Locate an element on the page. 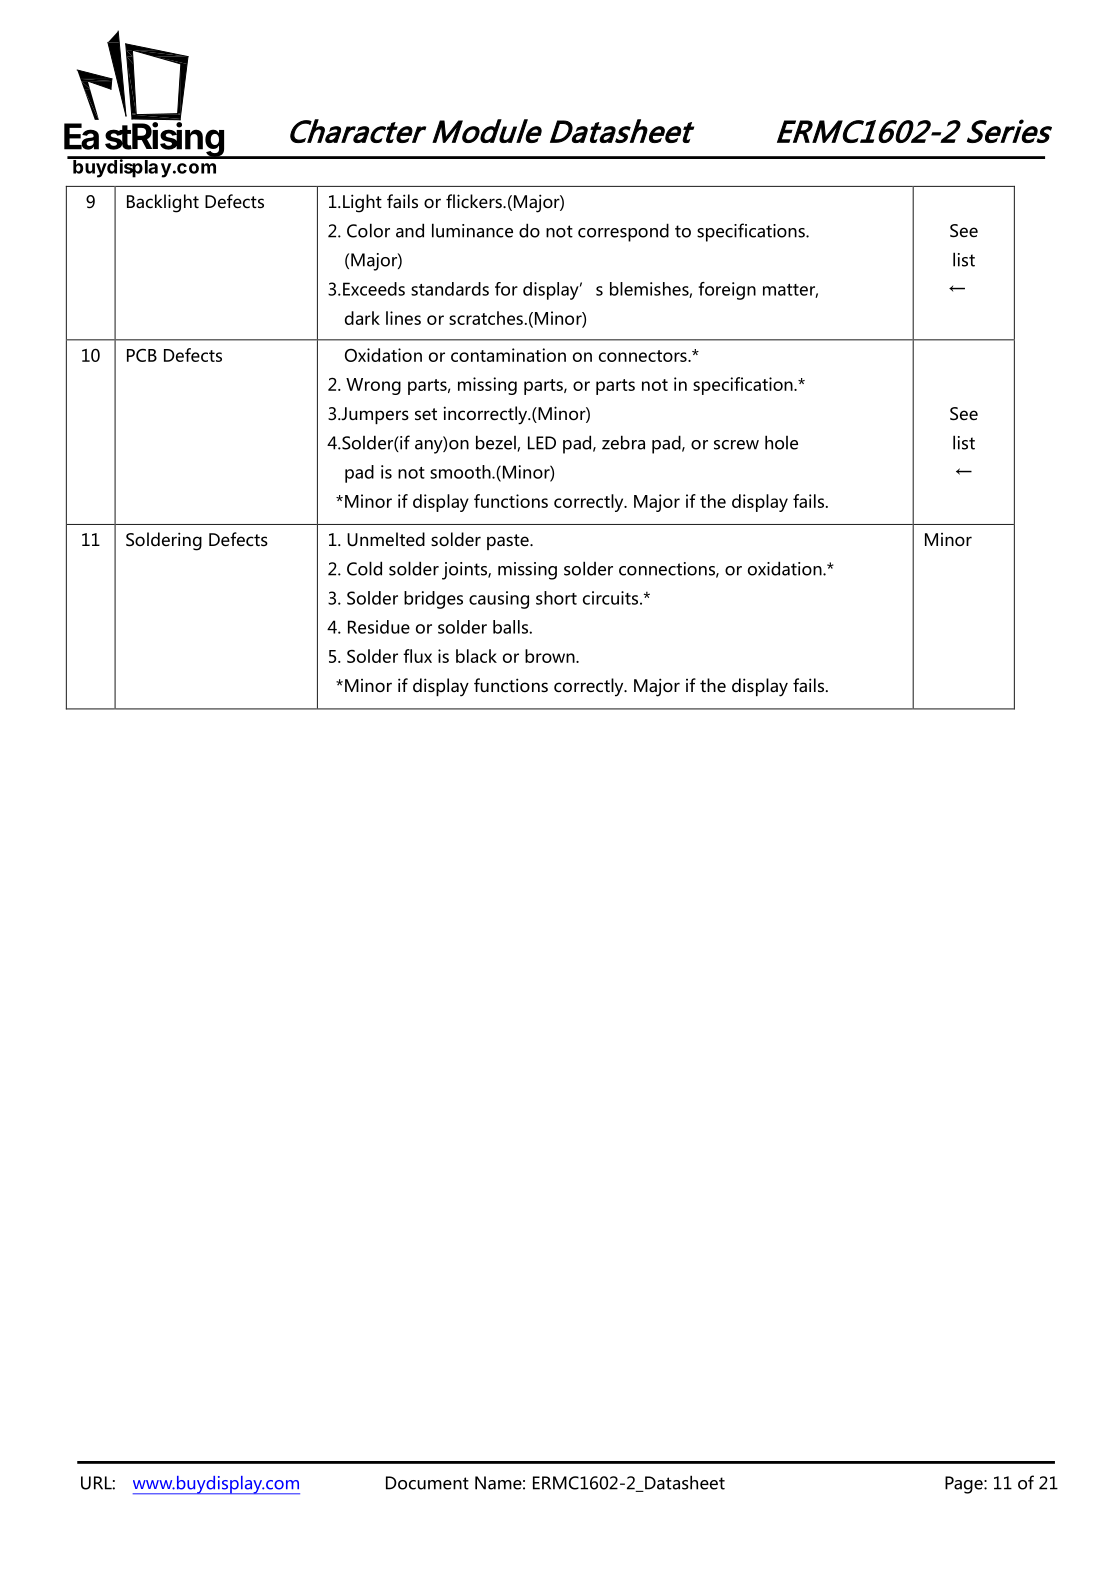  foreign is located at coordinates (727, 291).
